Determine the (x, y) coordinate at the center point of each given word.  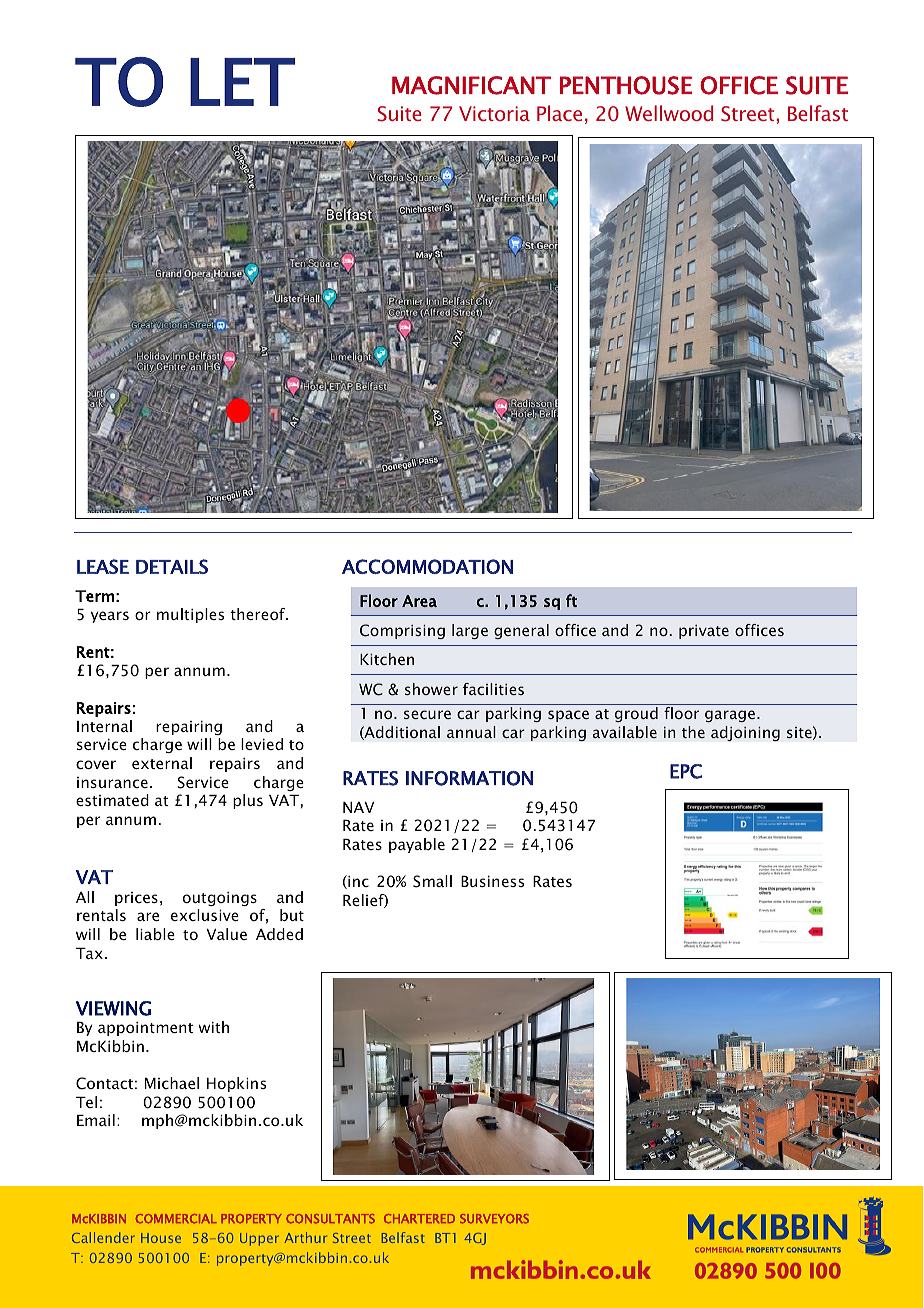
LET (242, 82)
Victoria (494, 113)
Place (559, 113)
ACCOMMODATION (427, 566)
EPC (686, 771)
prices (136, 899)
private (704, 632)
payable (417, 845)
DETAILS (172, 566)
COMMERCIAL (176, 1219)
